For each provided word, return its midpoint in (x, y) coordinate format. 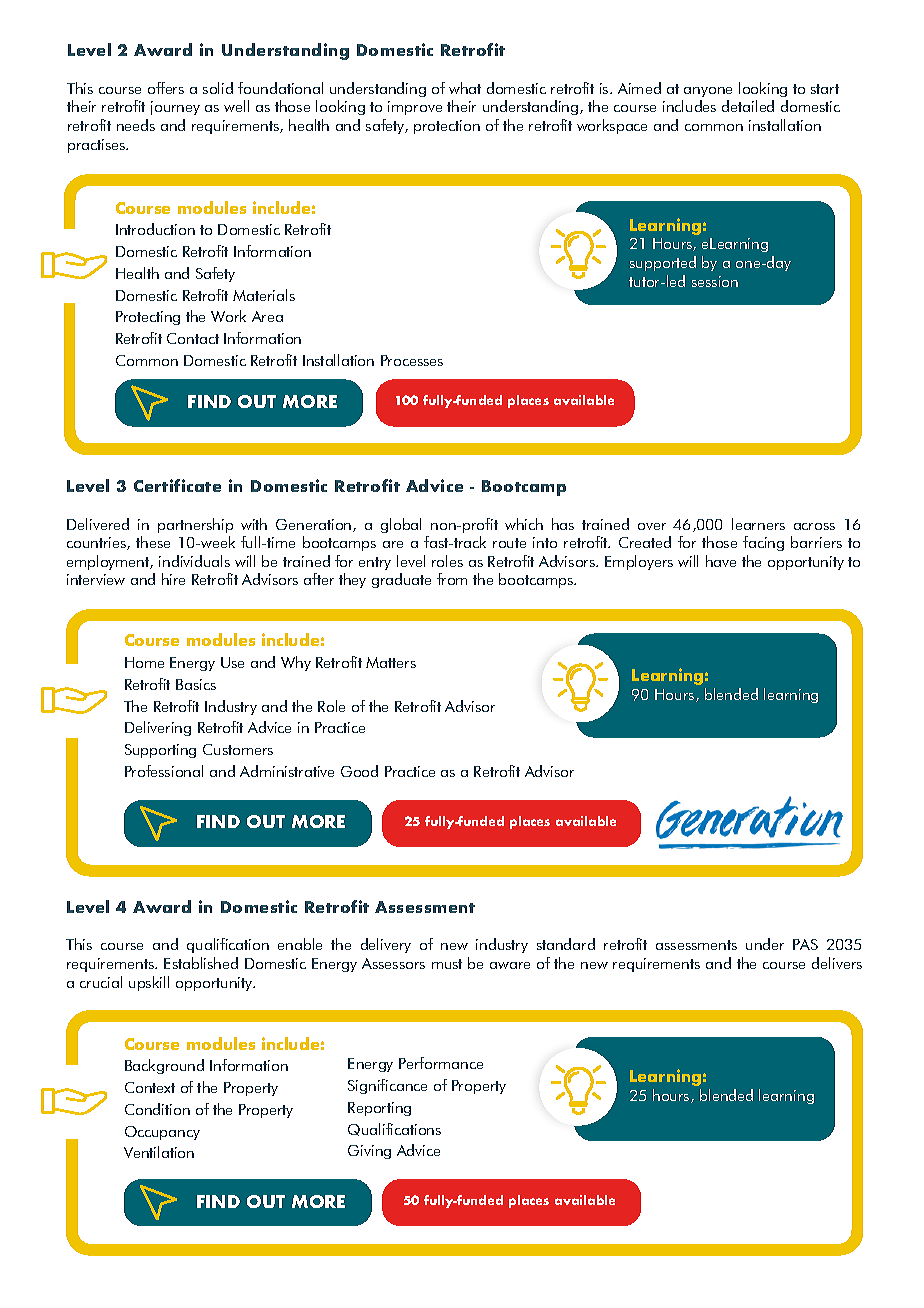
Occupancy (162, 1133)
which (524, 524)
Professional (164, 771)
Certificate (177, 485)
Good (359, 771)
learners (758, 524)
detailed (748, 106)
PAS (805, 944)
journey (175, 108)
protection (447, 127)
